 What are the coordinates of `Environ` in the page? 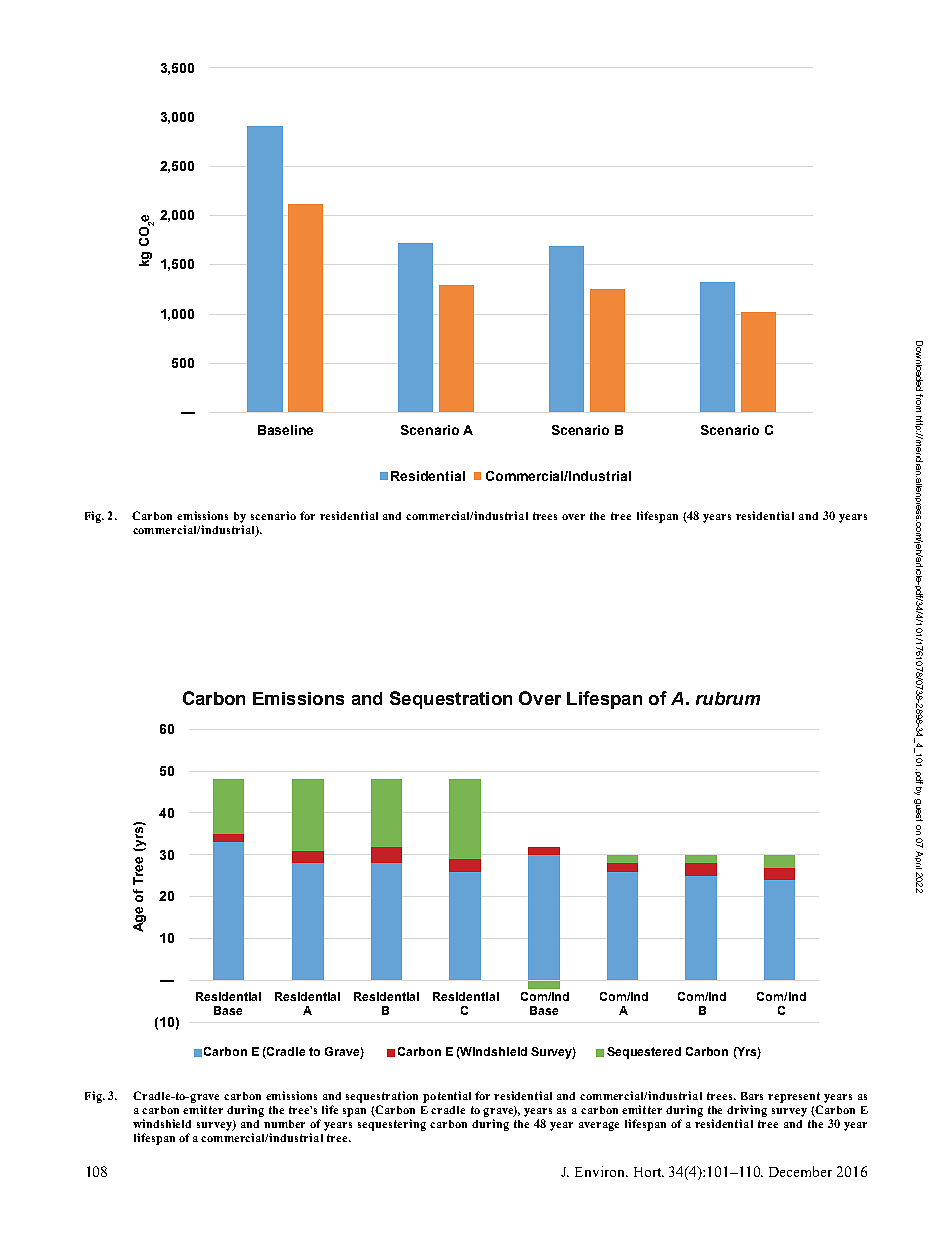 It's located at (601, 1171).
